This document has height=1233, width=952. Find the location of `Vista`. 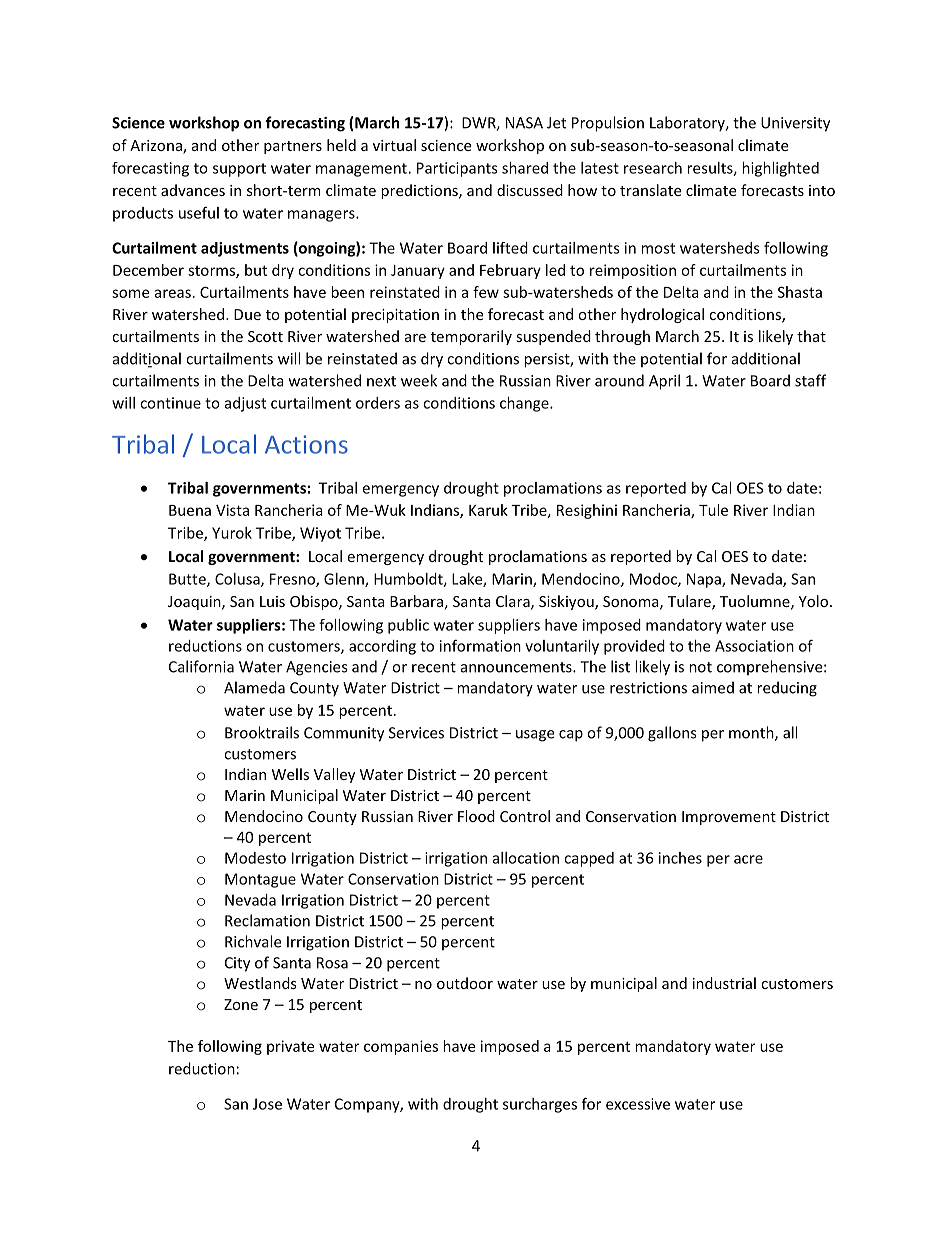

Vista is located at coordinates (232, 510).
